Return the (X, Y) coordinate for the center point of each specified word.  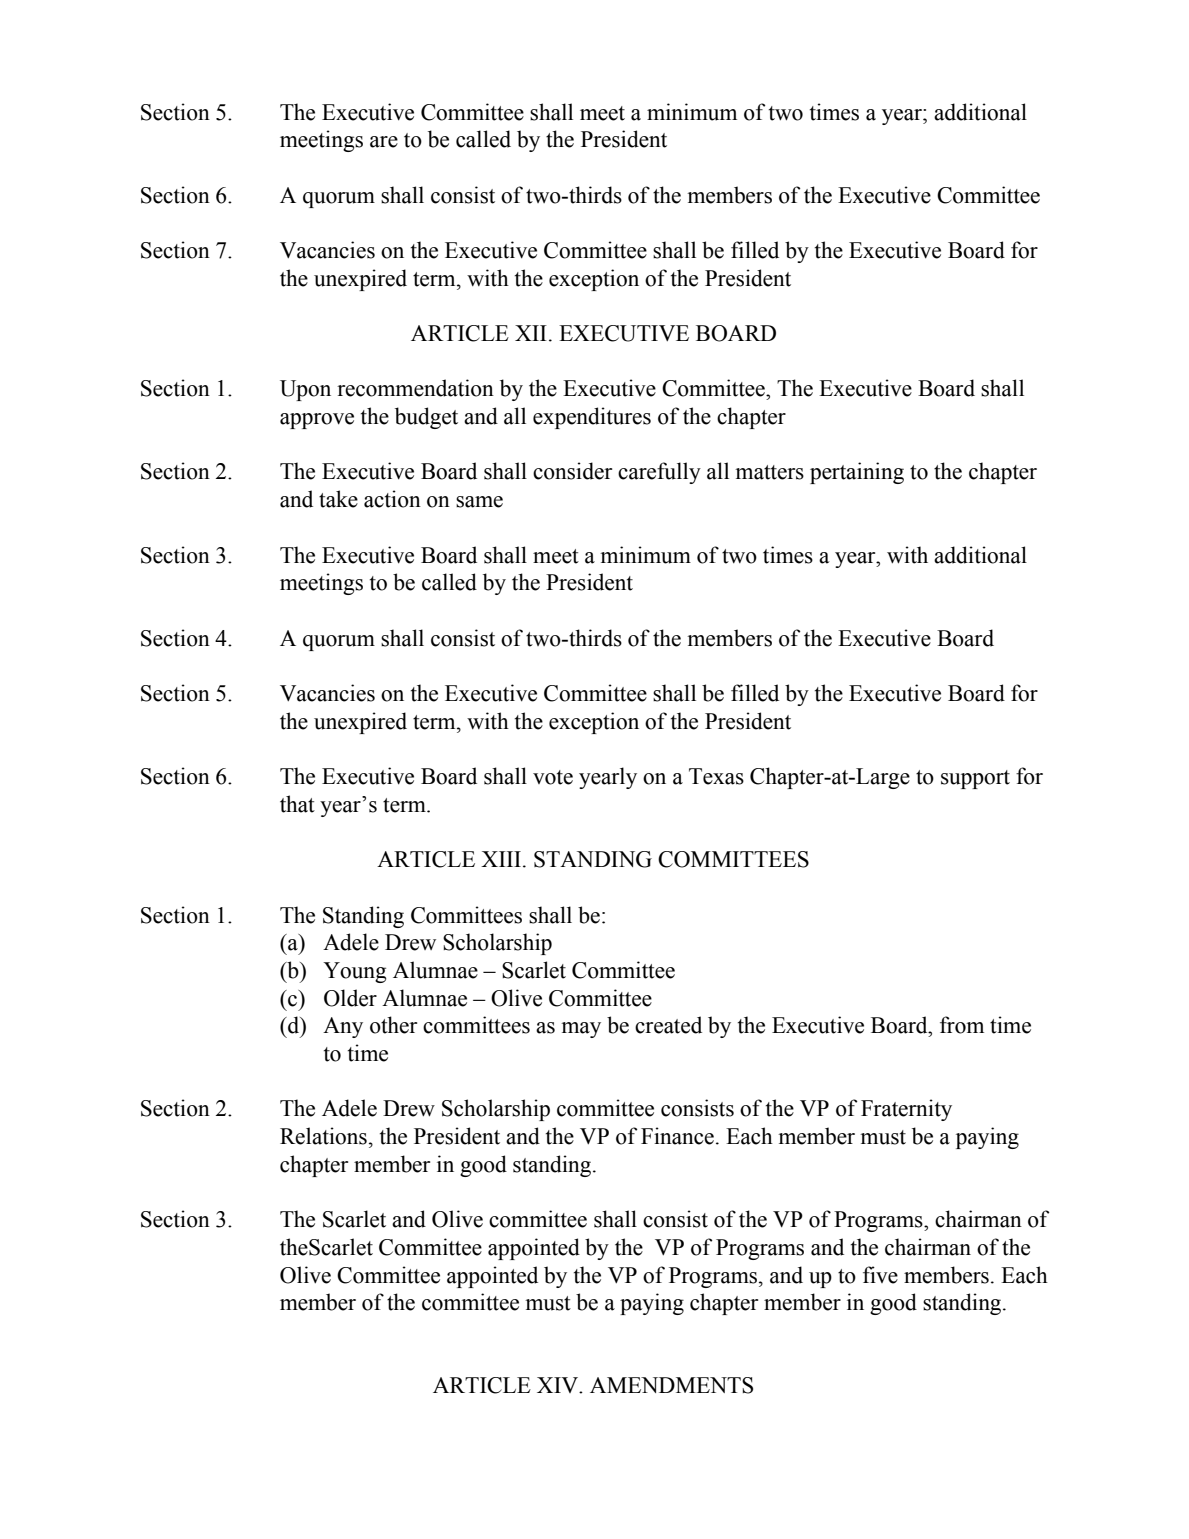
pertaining (857, 473)
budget (426, 418)
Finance (677, 1136)
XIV (559, 1385)
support (975, 779)
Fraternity (906, 1110)
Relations (323, 1136)
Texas (716, 776)
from (962, 1025)
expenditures (592, 418)
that (297, 804)
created (668, 1025)
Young (354, 972)
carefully (659, 473)
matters (769, 472)
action (392, 499)
